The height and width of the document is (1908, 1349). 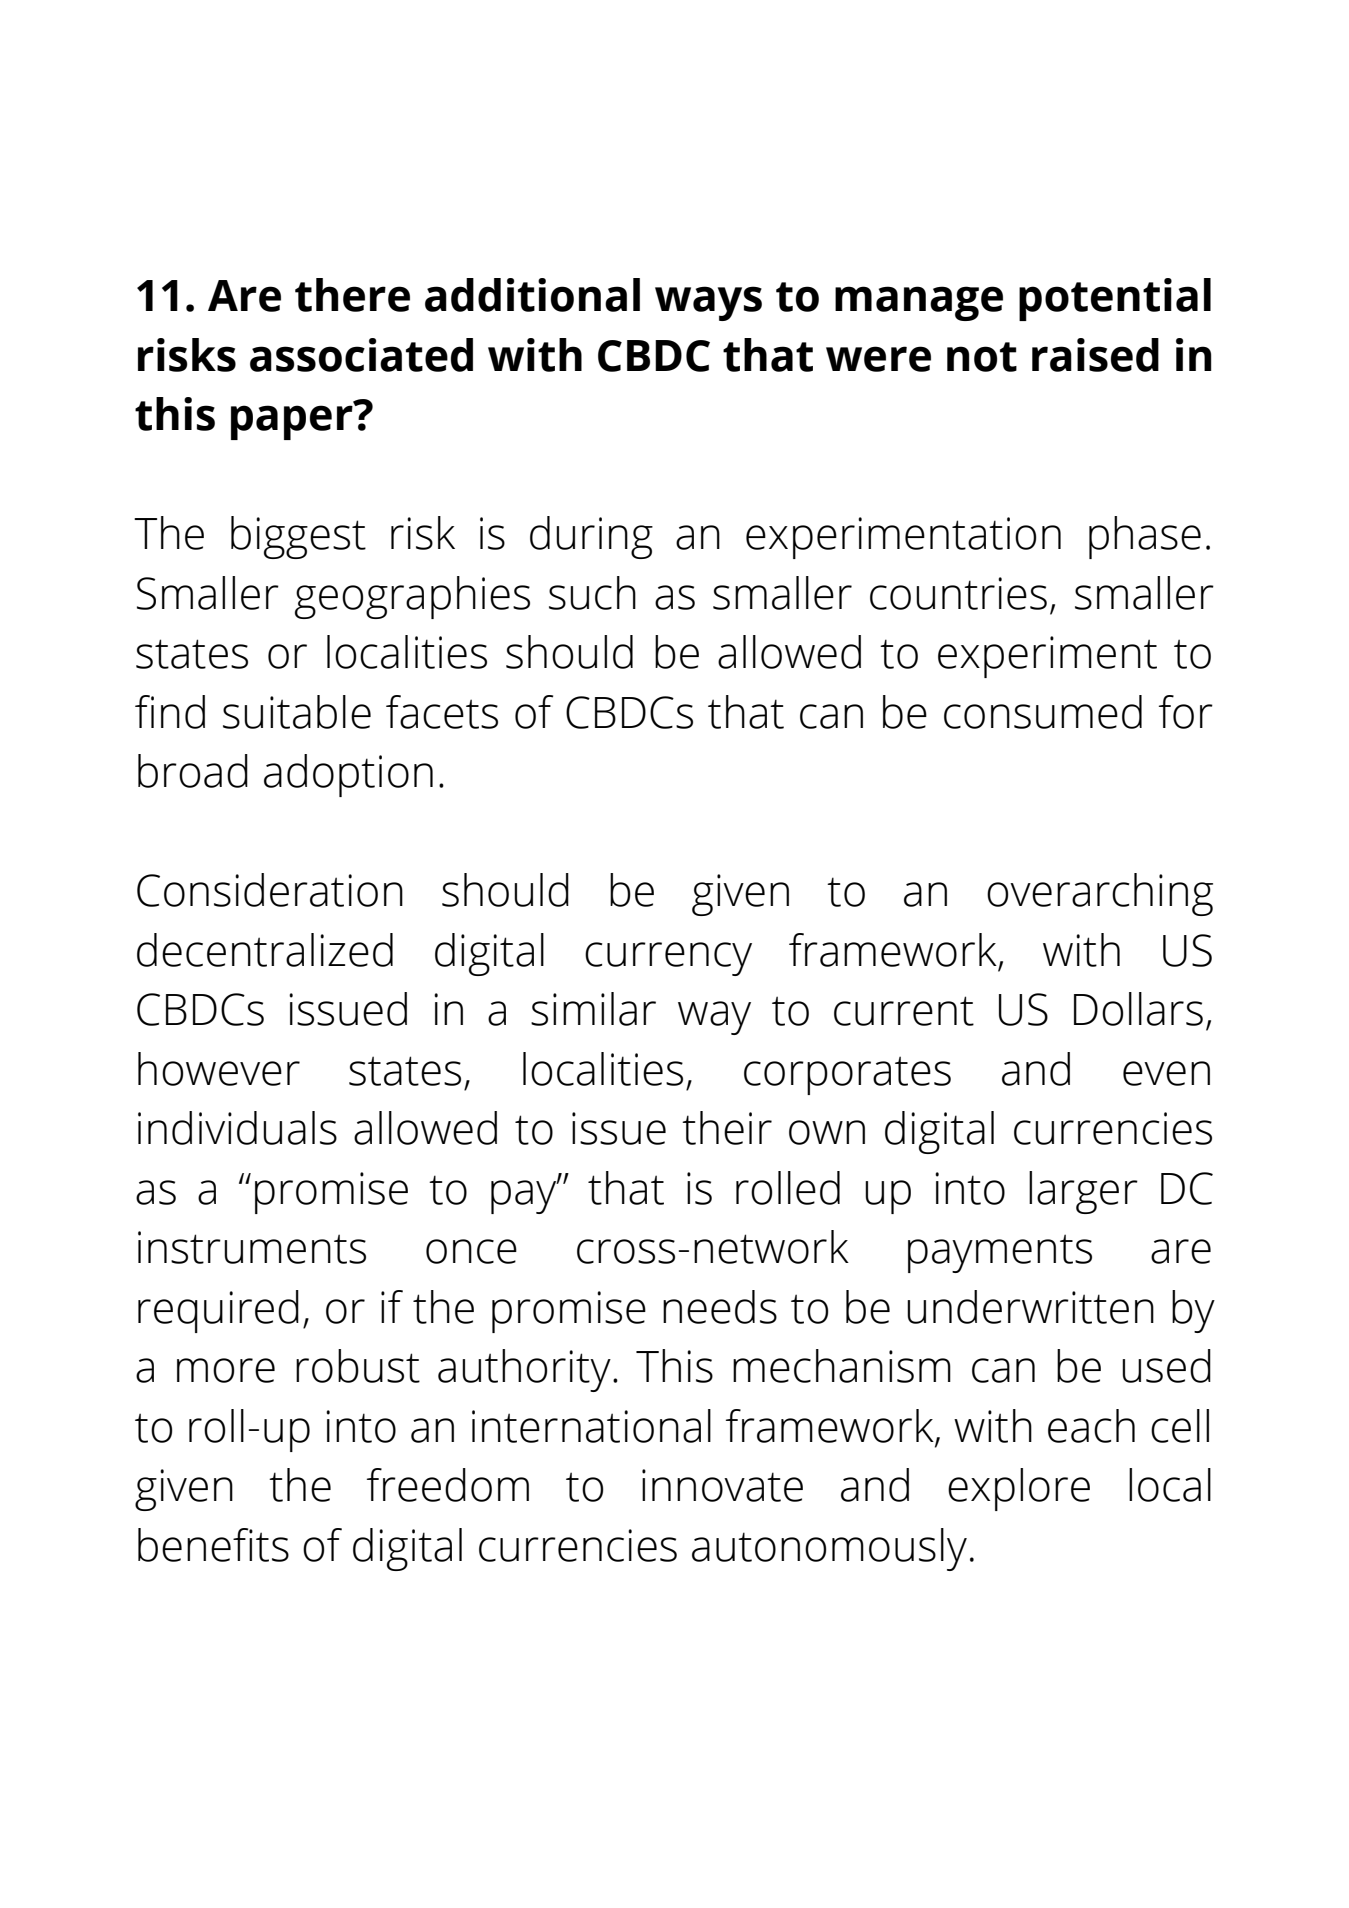 What do you see at coordinates (361, 355) in the document?
I see `associated` at bounding box center [361, 355].
